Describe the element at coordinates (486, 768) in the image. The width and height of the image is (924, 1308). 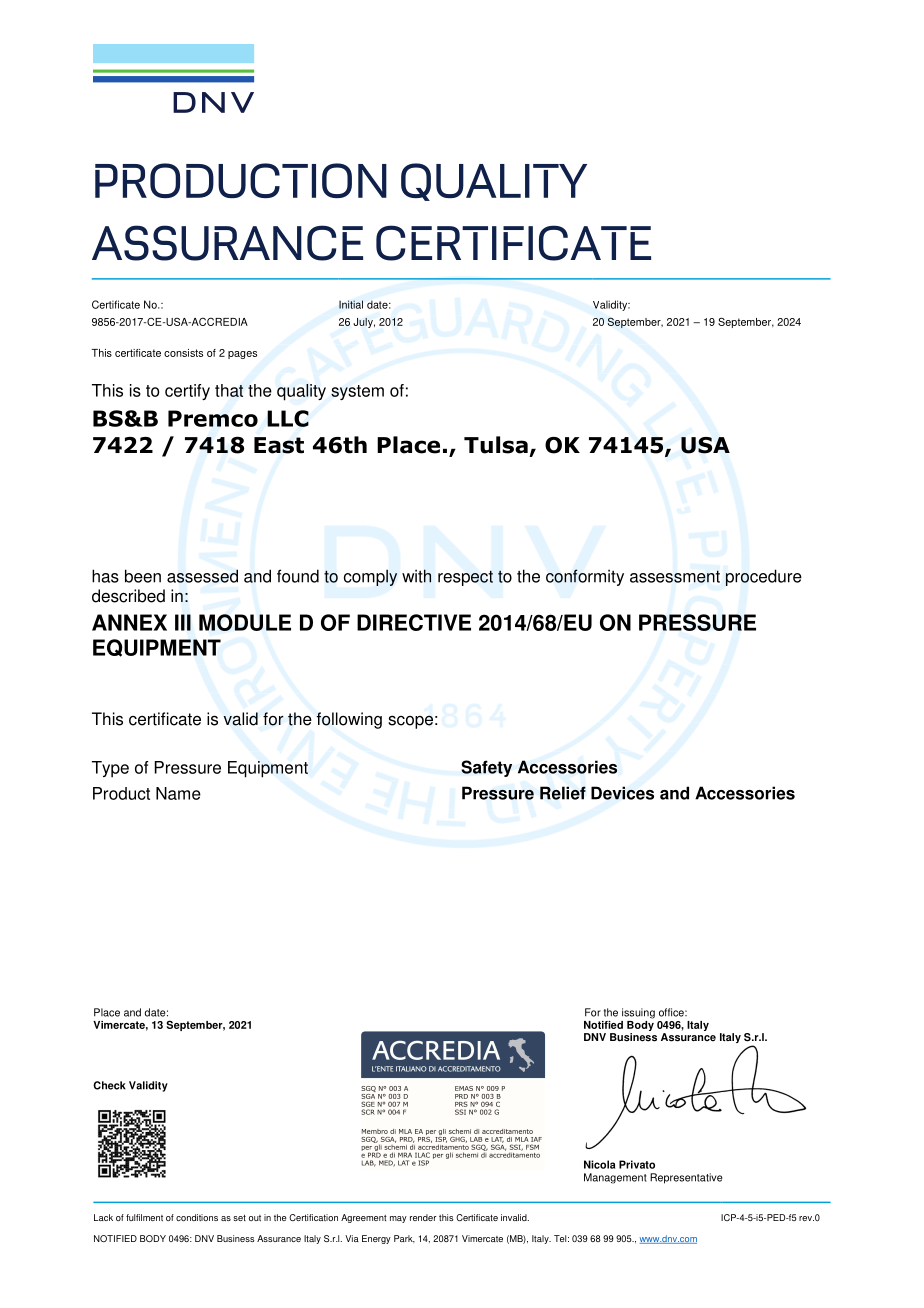
I see `Safety` at that location.
